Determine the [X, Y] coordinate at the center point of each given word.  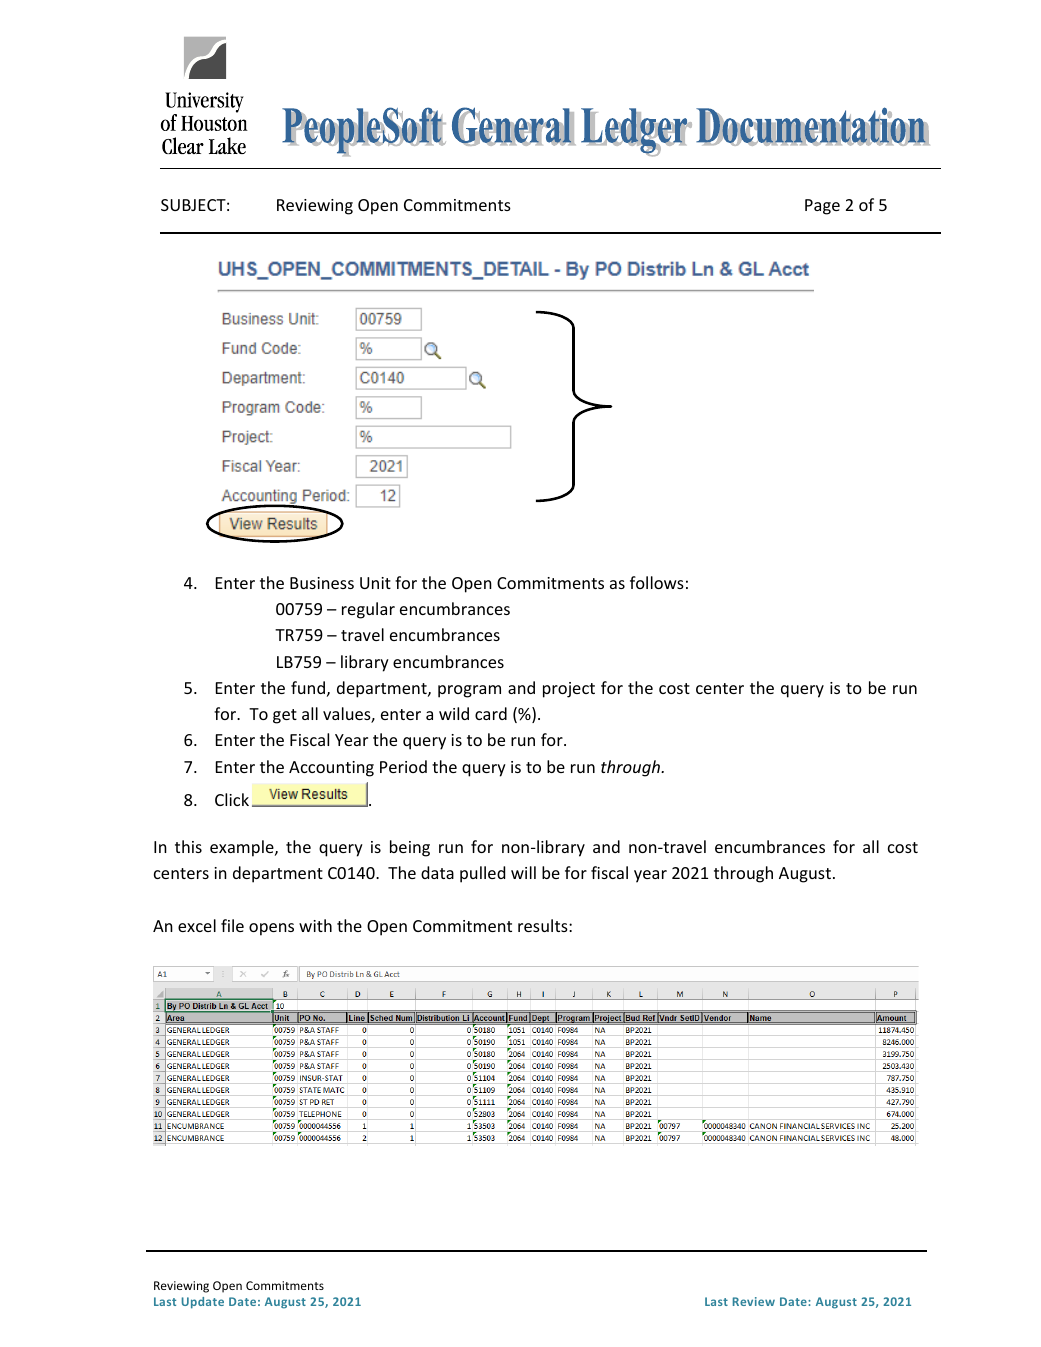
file [232, 925]
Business [322, 583]
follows [657, 582]
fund [308, 687]
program [469, 691]
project [569, 690]
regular [368, 610]
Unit [375, 583]
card [491, 713]
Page [822, 207]
